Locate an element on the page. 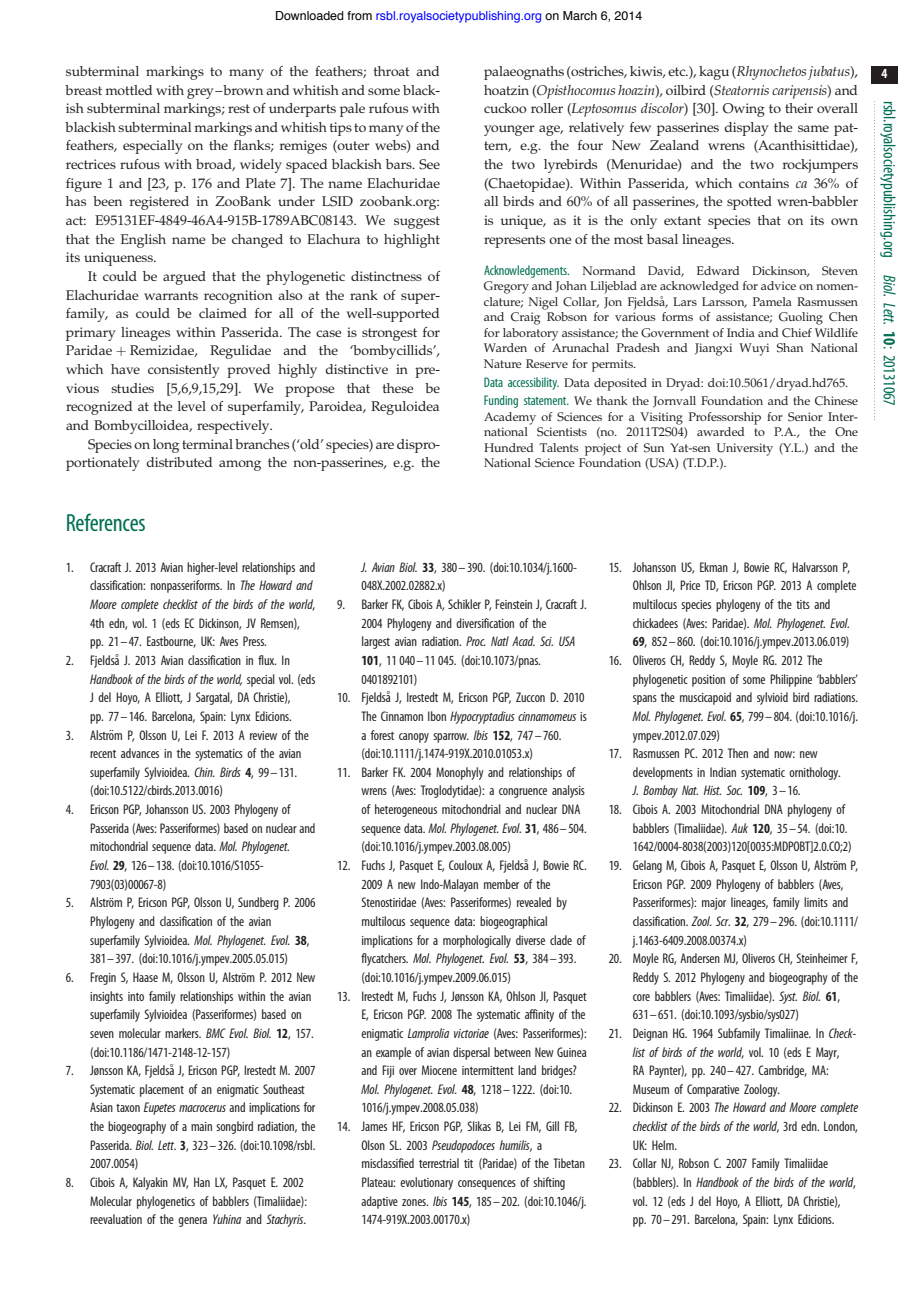 Image resolution: width=924 pixels, height=1308 pixels. misclassified is located at coordinates (388, 1163).
